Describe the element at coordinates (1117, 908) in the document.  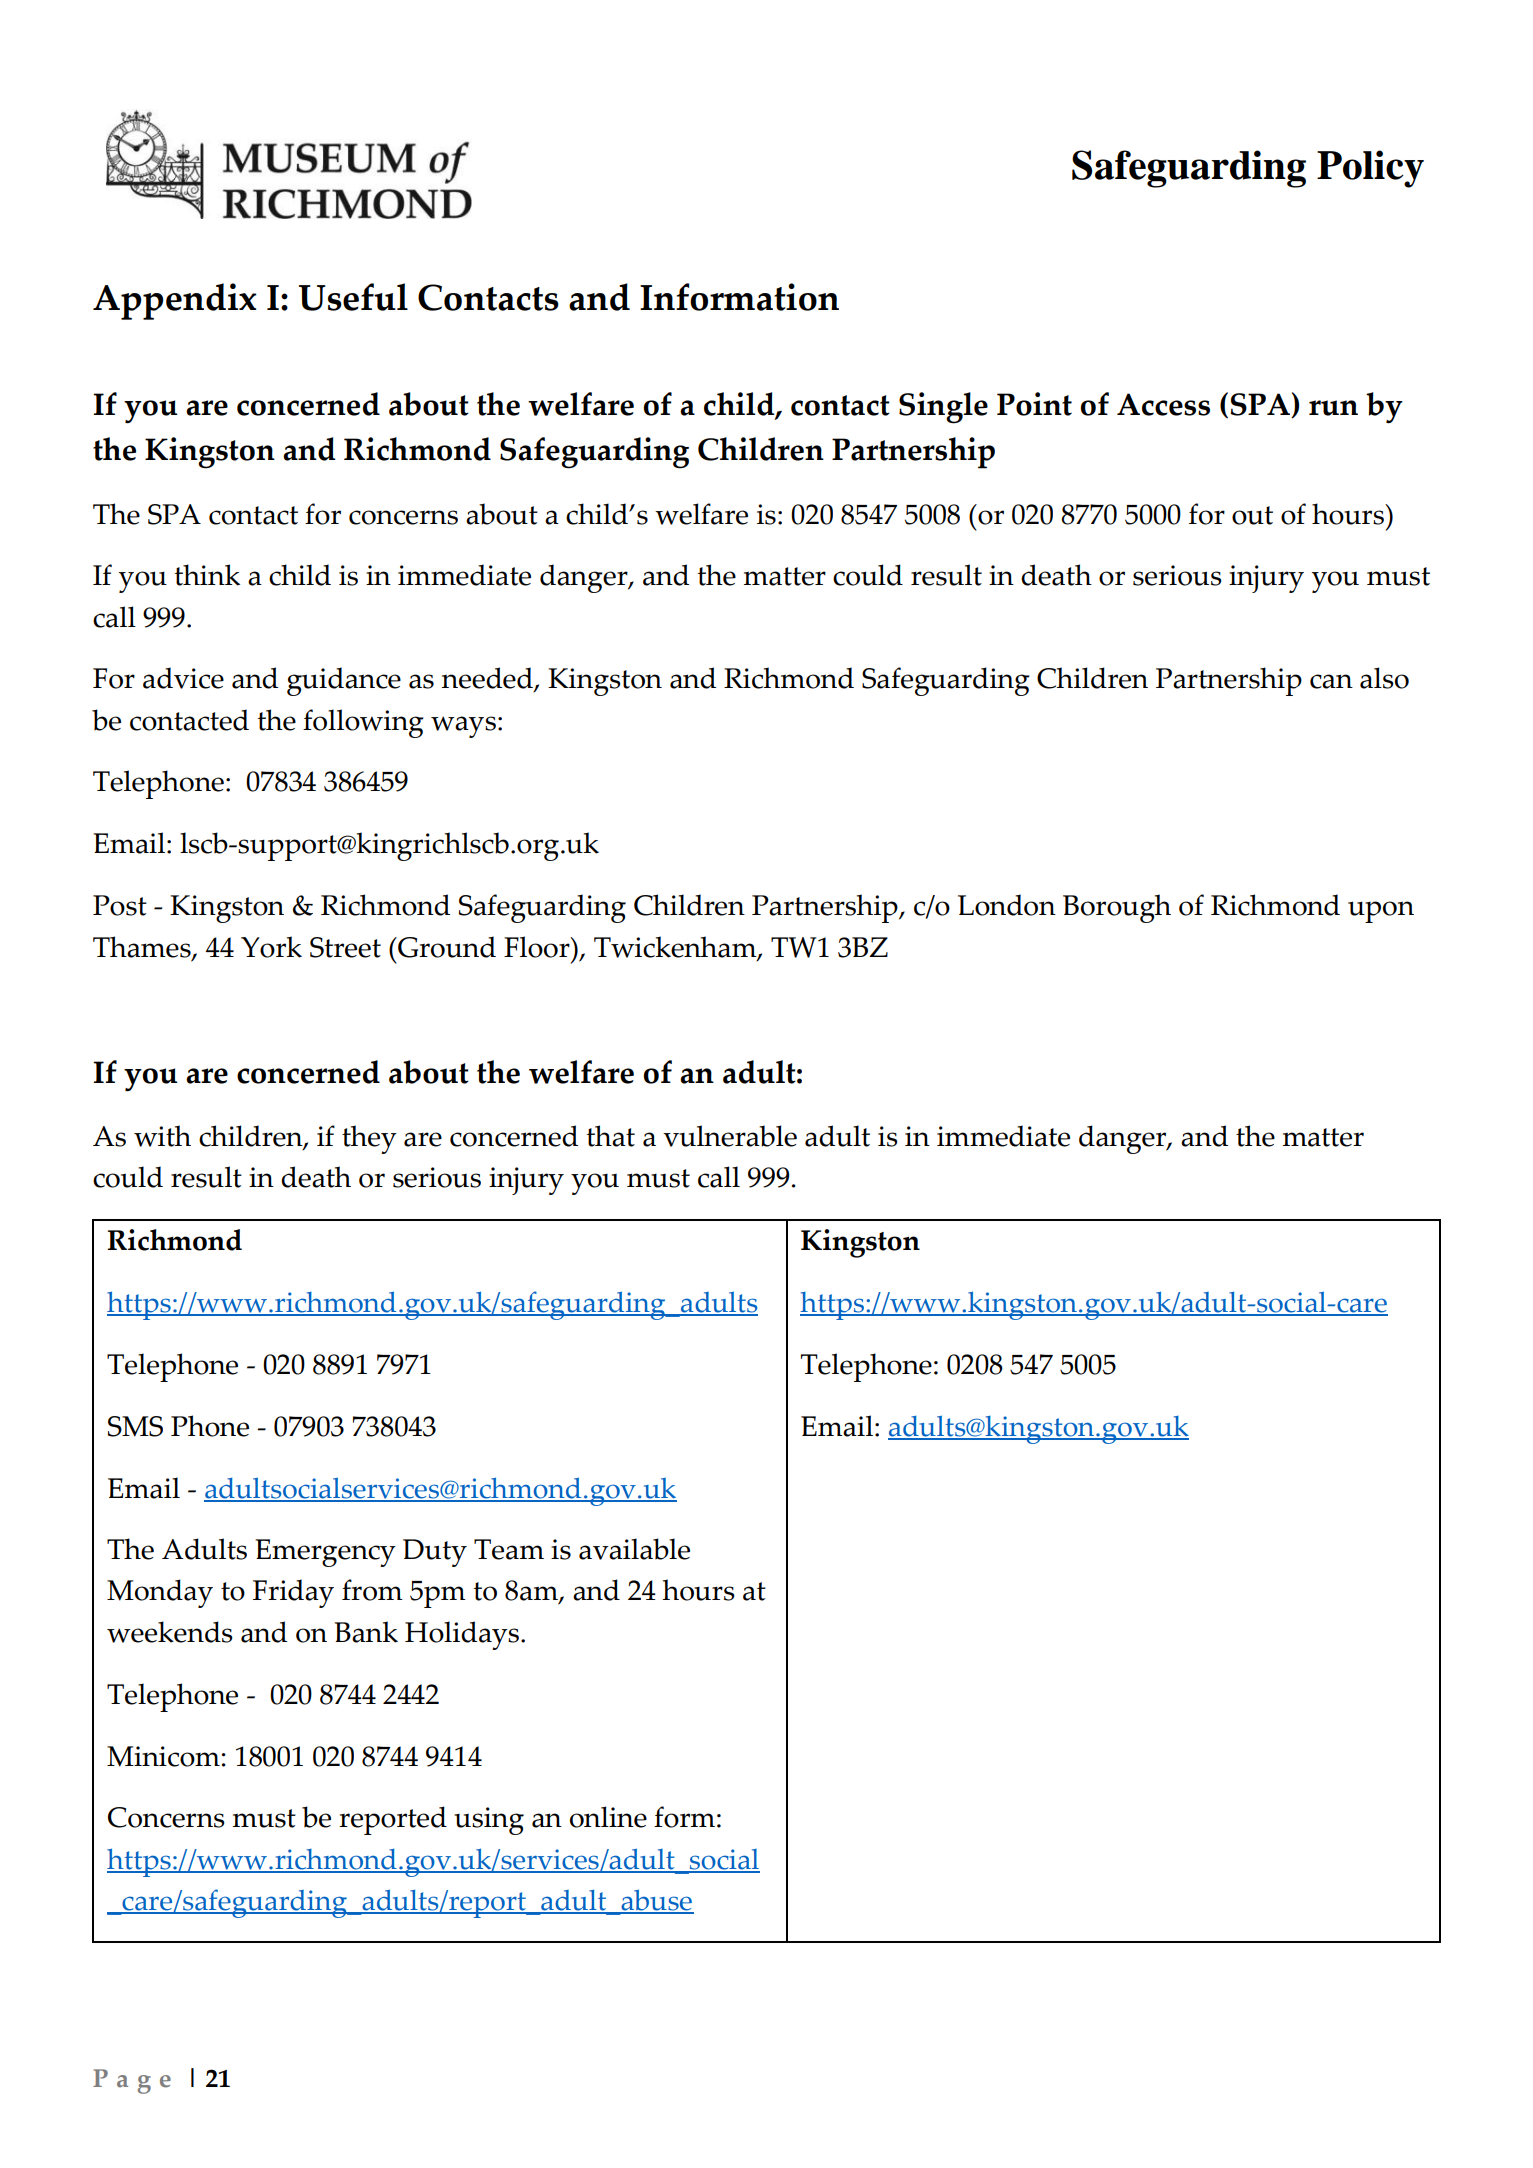
I see `Borough` at that location.
